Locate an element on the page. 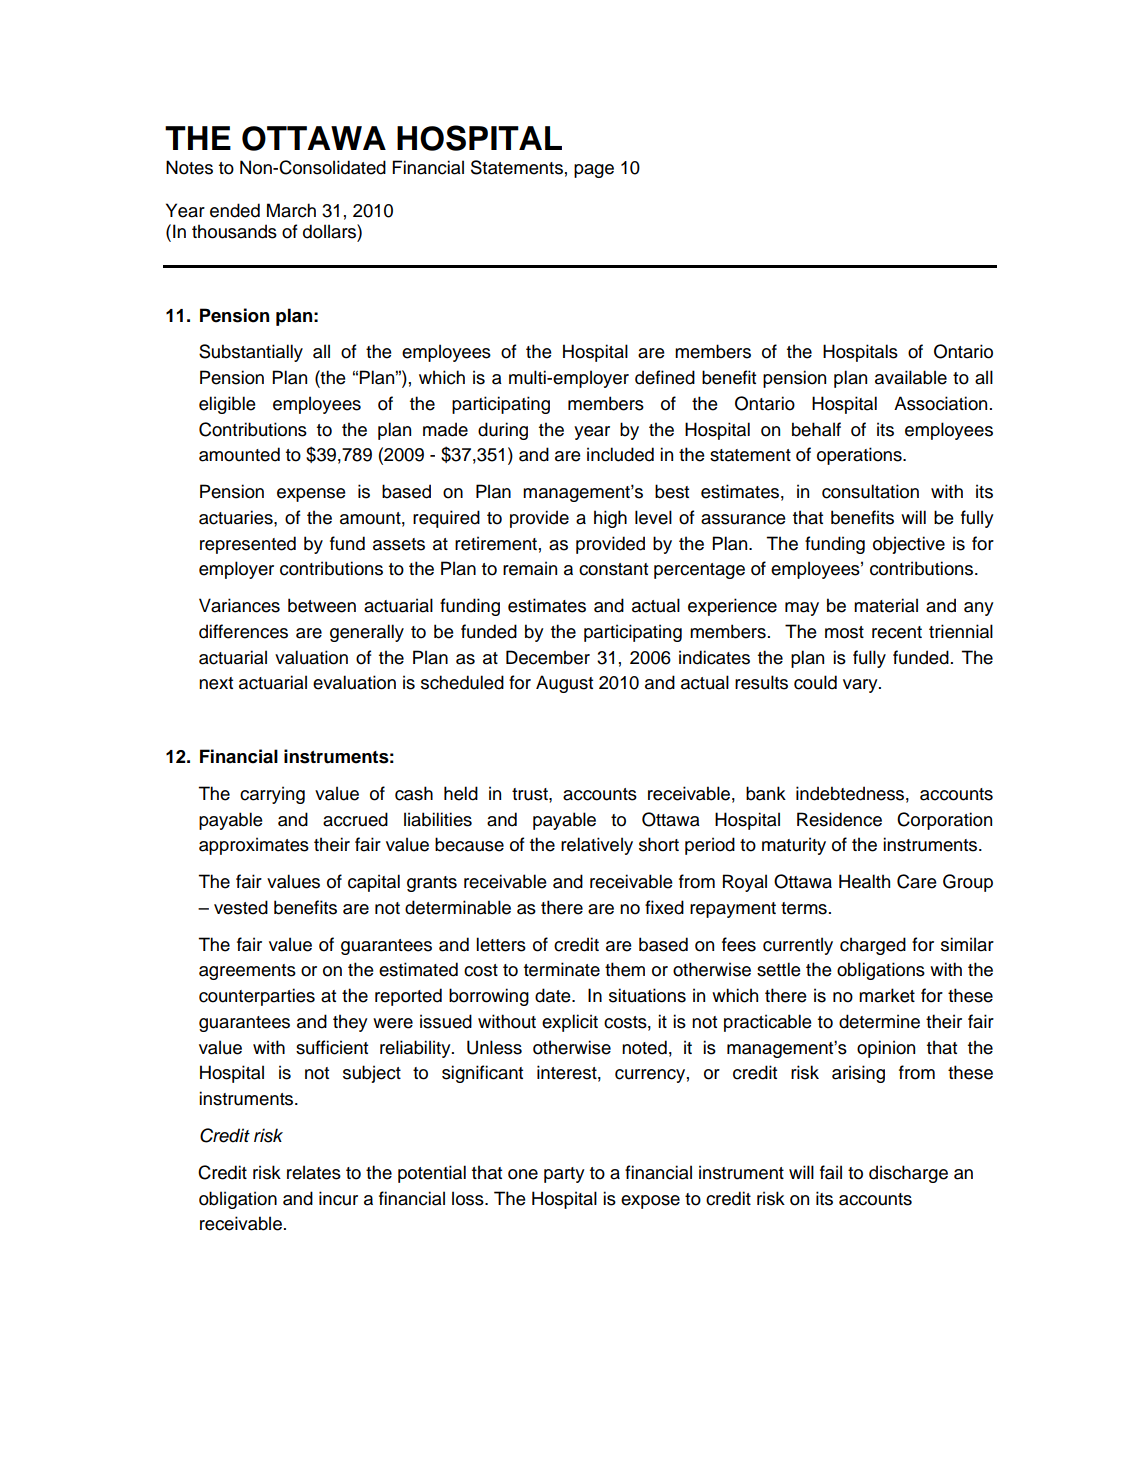 Image resolution: width=1126 pixels, height=1457 pixels. page is located at coordinates (594, 171).
